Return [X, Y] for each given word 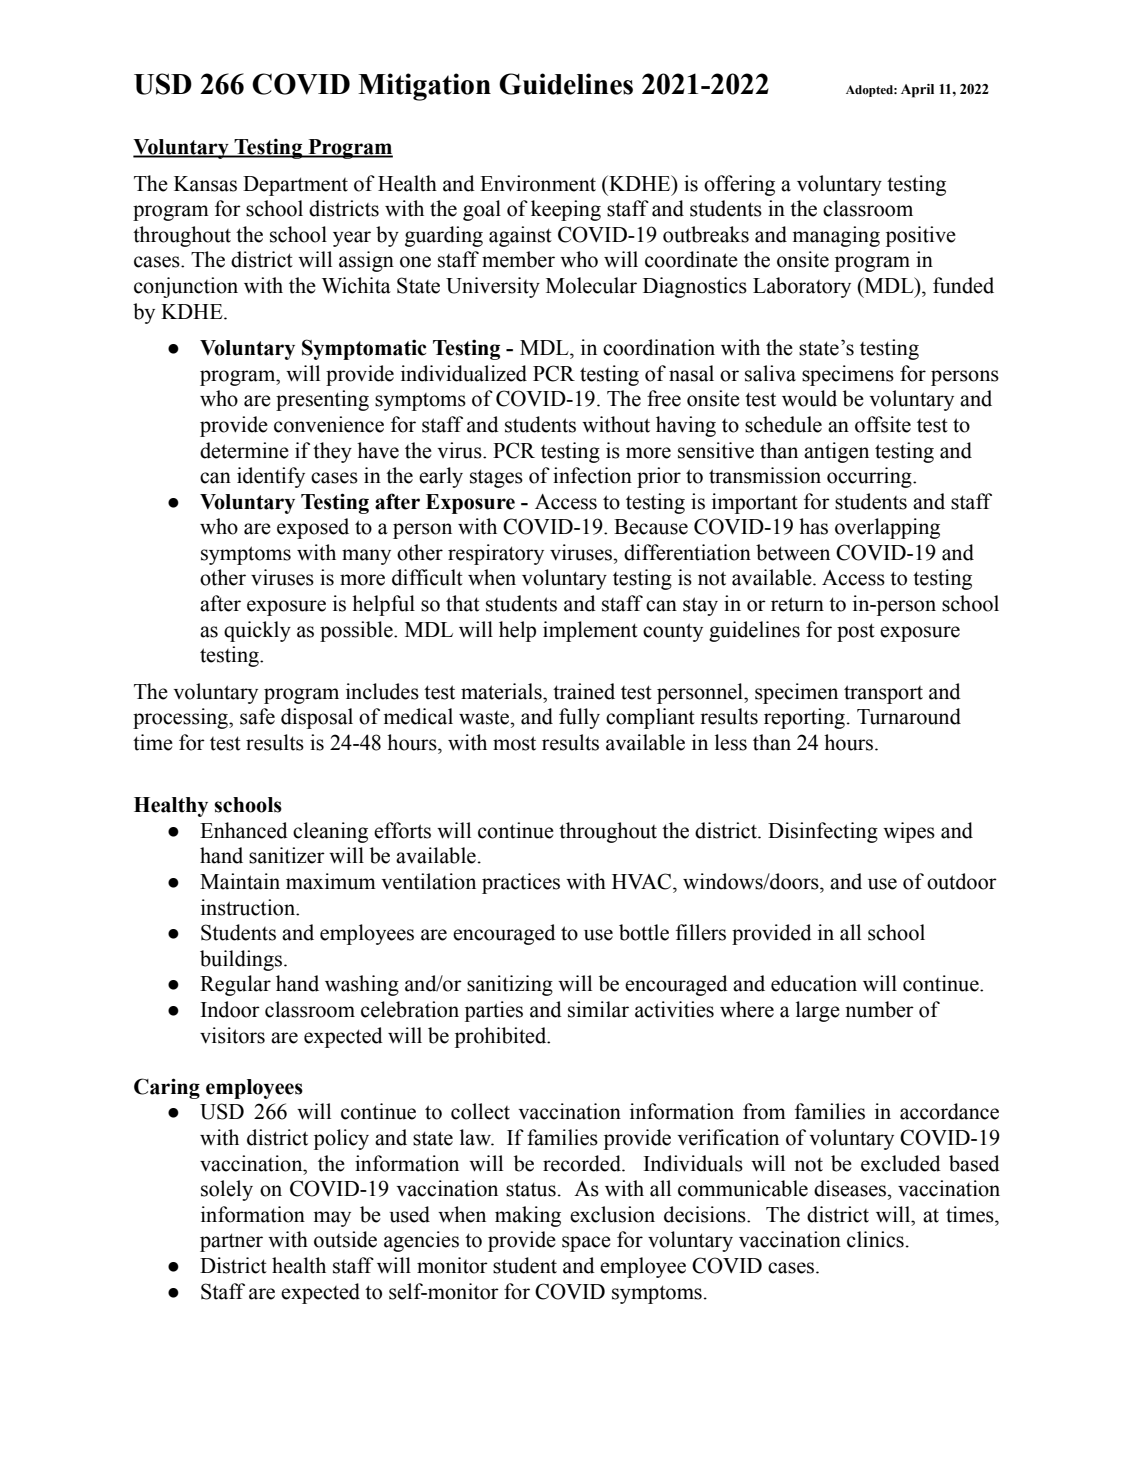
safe [257, 716]
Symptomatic [364, 349]
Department [295, 186]
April [917, 91]
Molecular [591, 285]
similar [598, 1009]
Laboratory [802, 287]
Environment [538, 183]
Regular [235, 985]
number [879, 1009]
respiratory [496, 554]
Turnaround [909, 716]
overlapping [887, 528]
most [514, 743]
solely [227, 1190]
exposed [313, 528]
